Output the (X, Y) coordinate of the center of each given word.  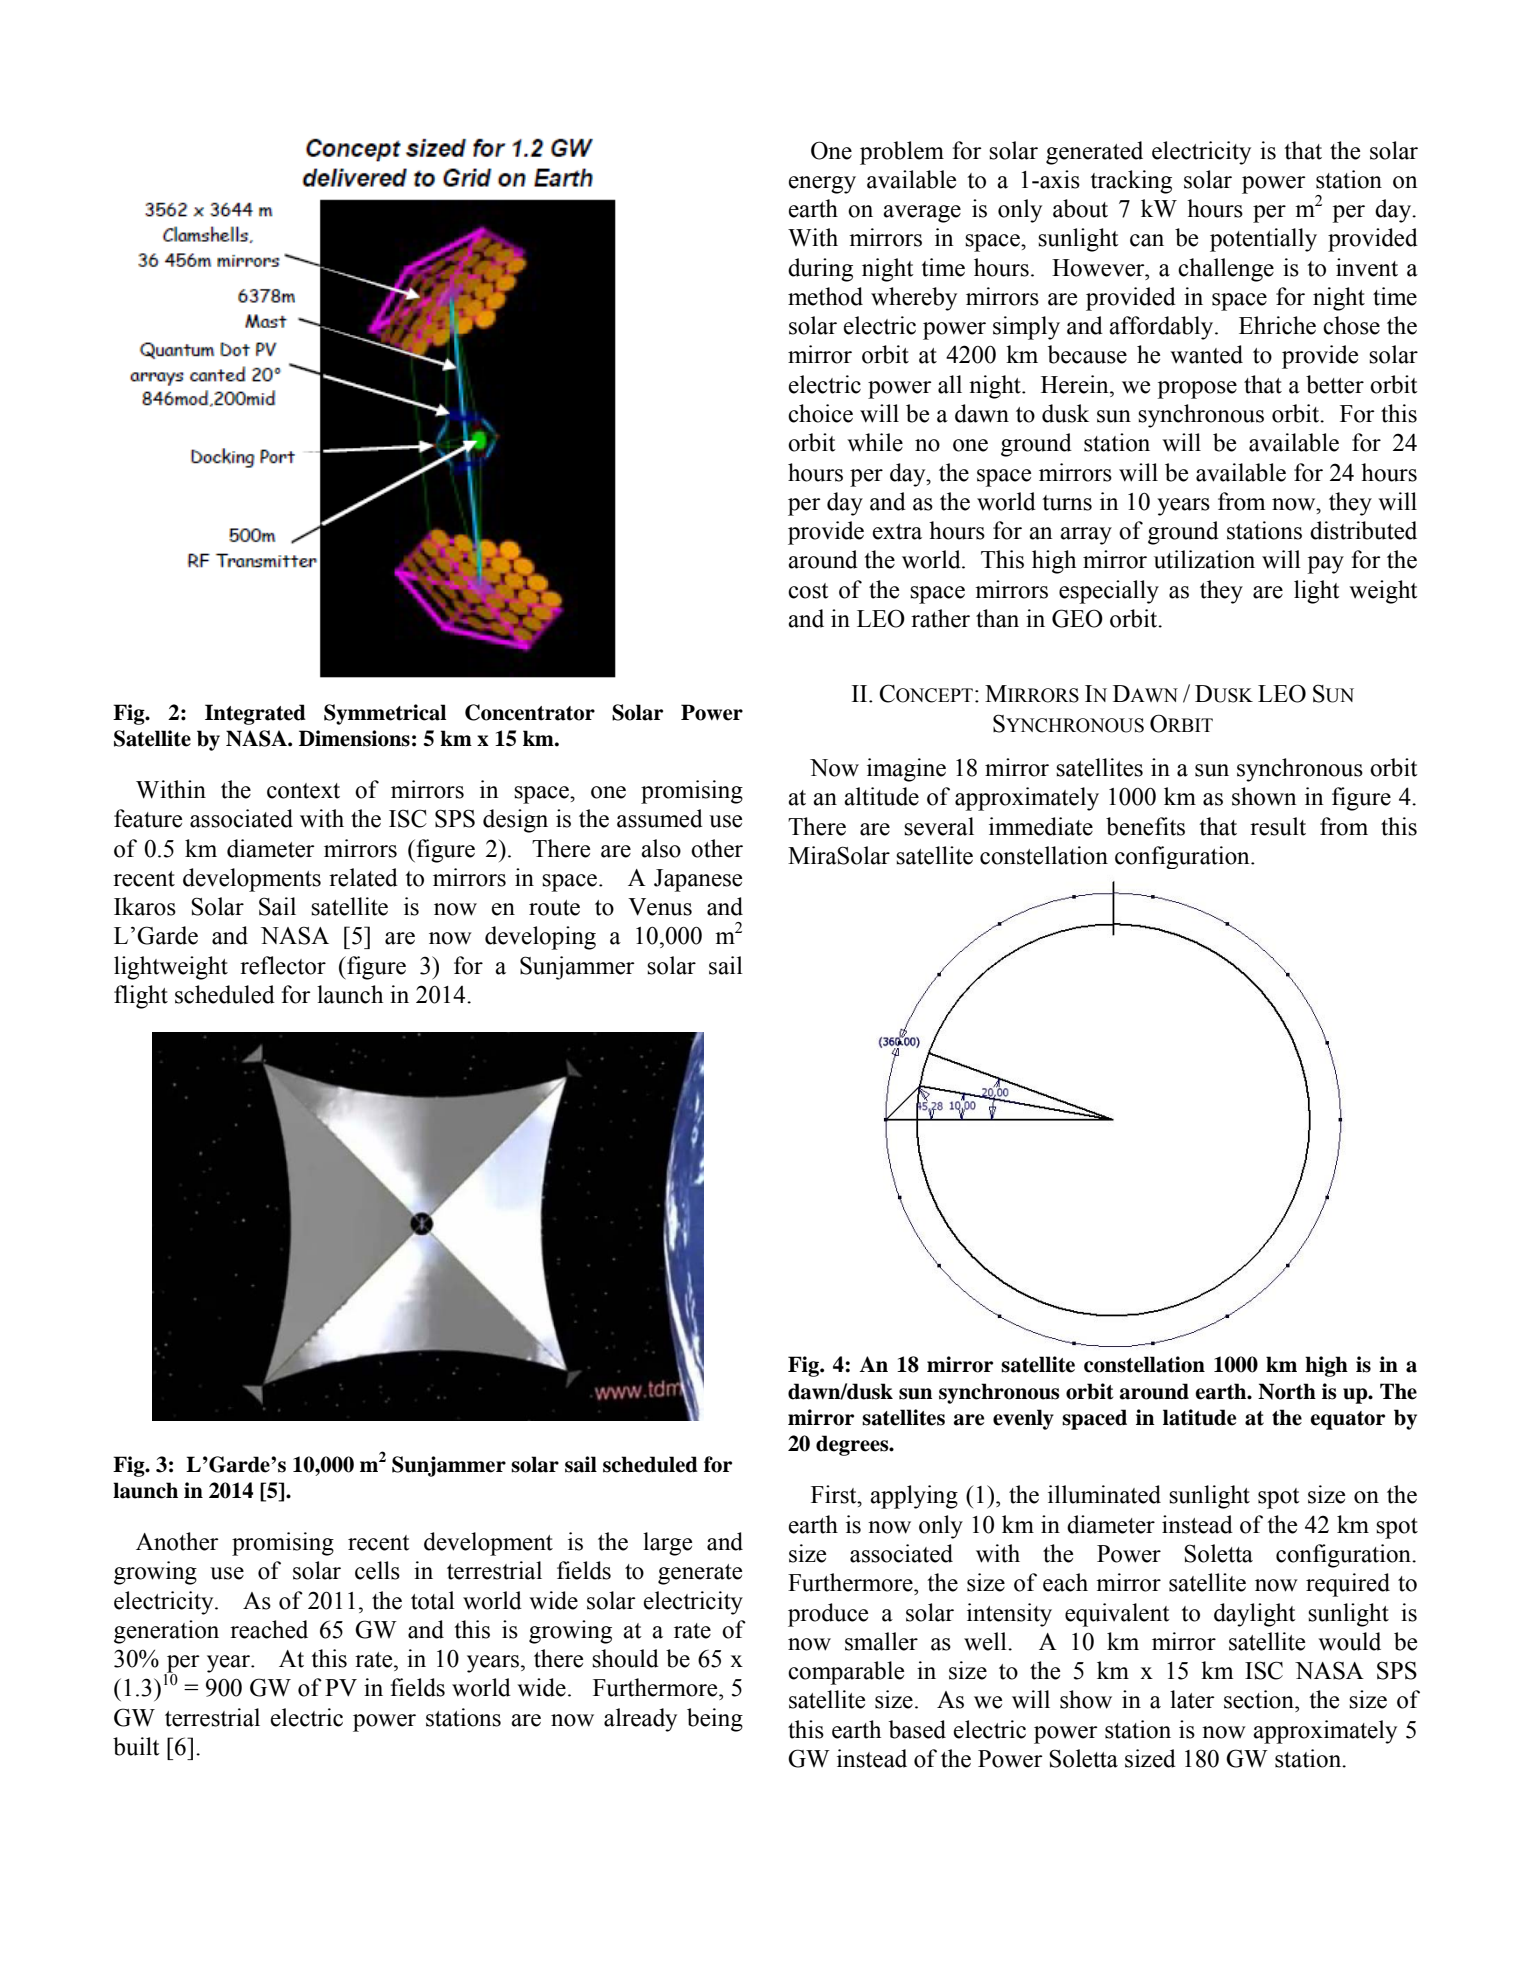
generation (166, 1632)
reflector (283, 965)
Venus (660, 907)
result (1278, 826)
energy (822, 185)
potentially (1263, 240)
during (820, 270)
